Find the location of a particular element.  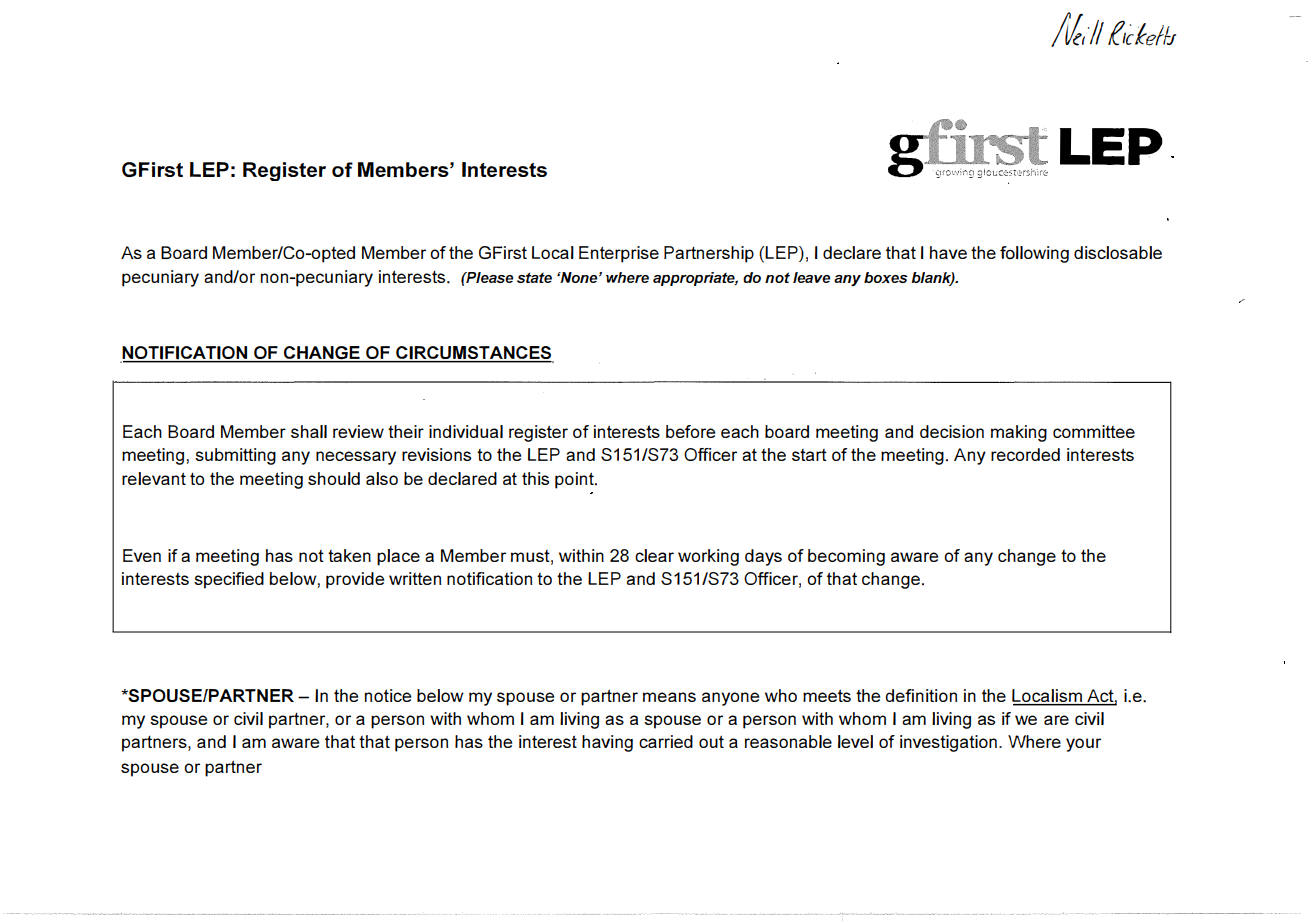

have is located at coordinates (948, 252).
